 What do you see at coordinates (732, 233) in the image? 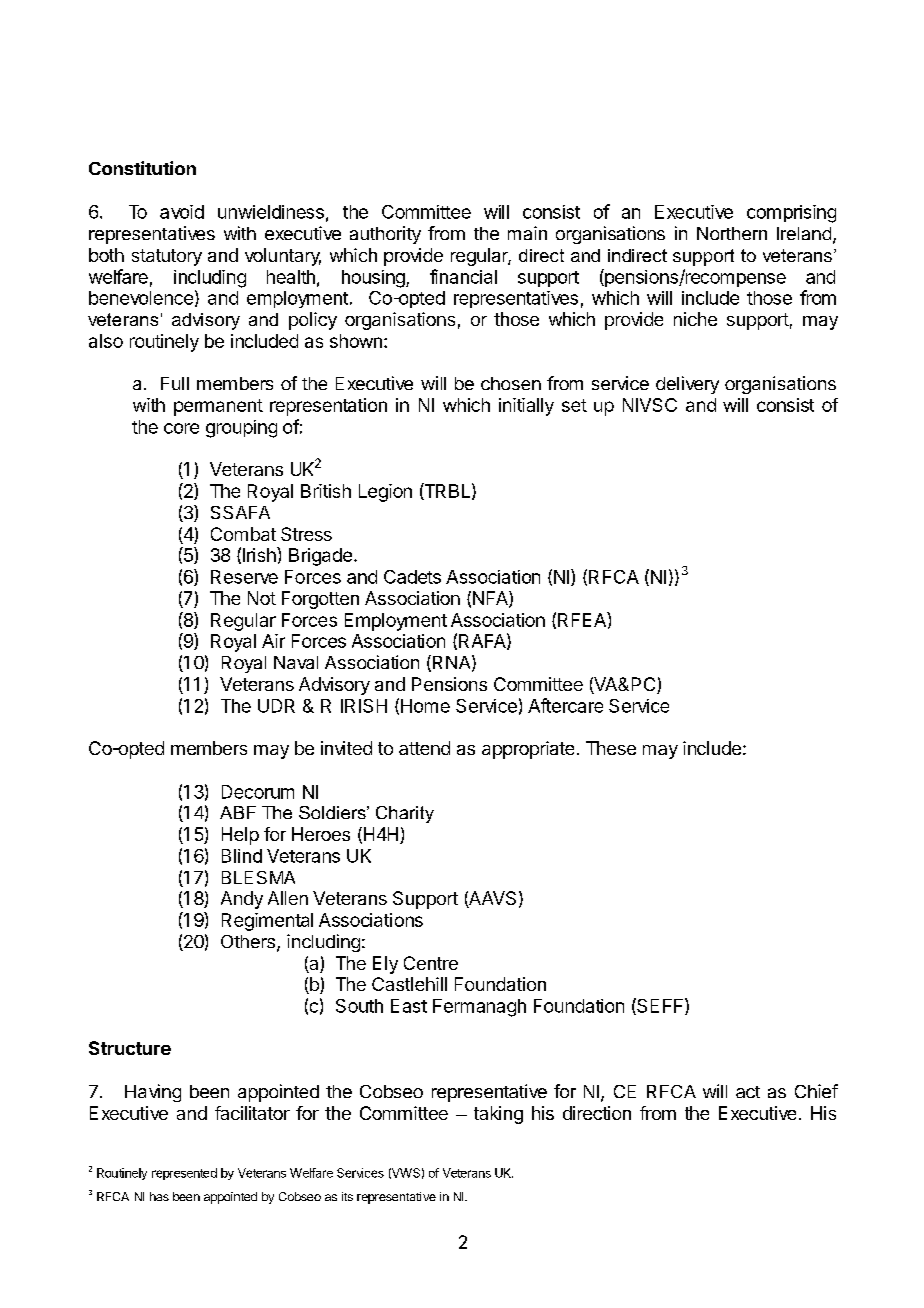
I see `Northern` at bounding box center [732, 233].
